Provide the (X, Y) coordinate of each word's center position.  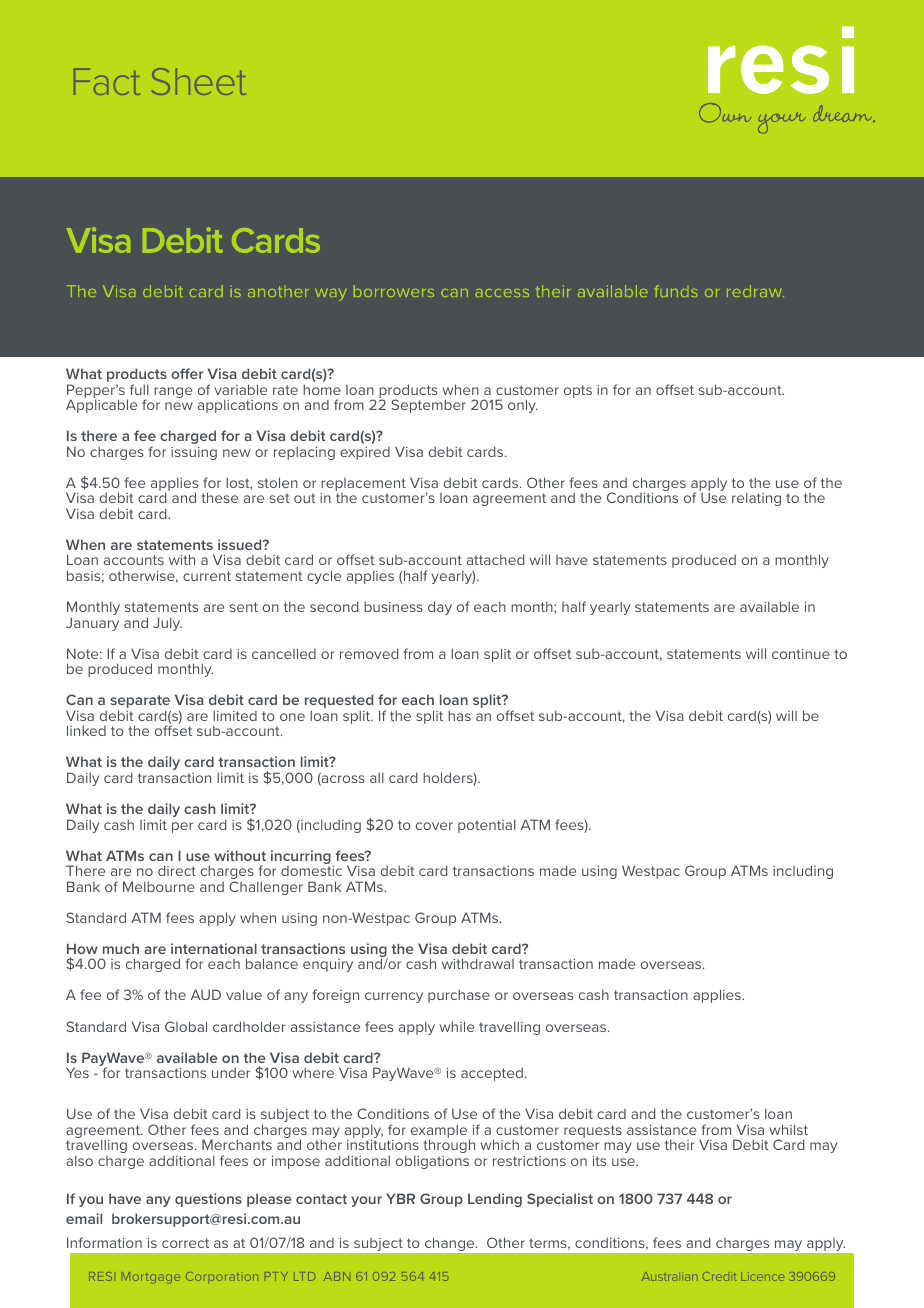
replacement (363, 486)
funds (676, 291)
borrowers (394, 291)
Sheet (199, 81)
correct (185, 1243)
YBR (400, 1198)
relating (756, 499)
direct (177, 870)
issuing (194, 453)
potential (487, 826)
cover (434, 826)
